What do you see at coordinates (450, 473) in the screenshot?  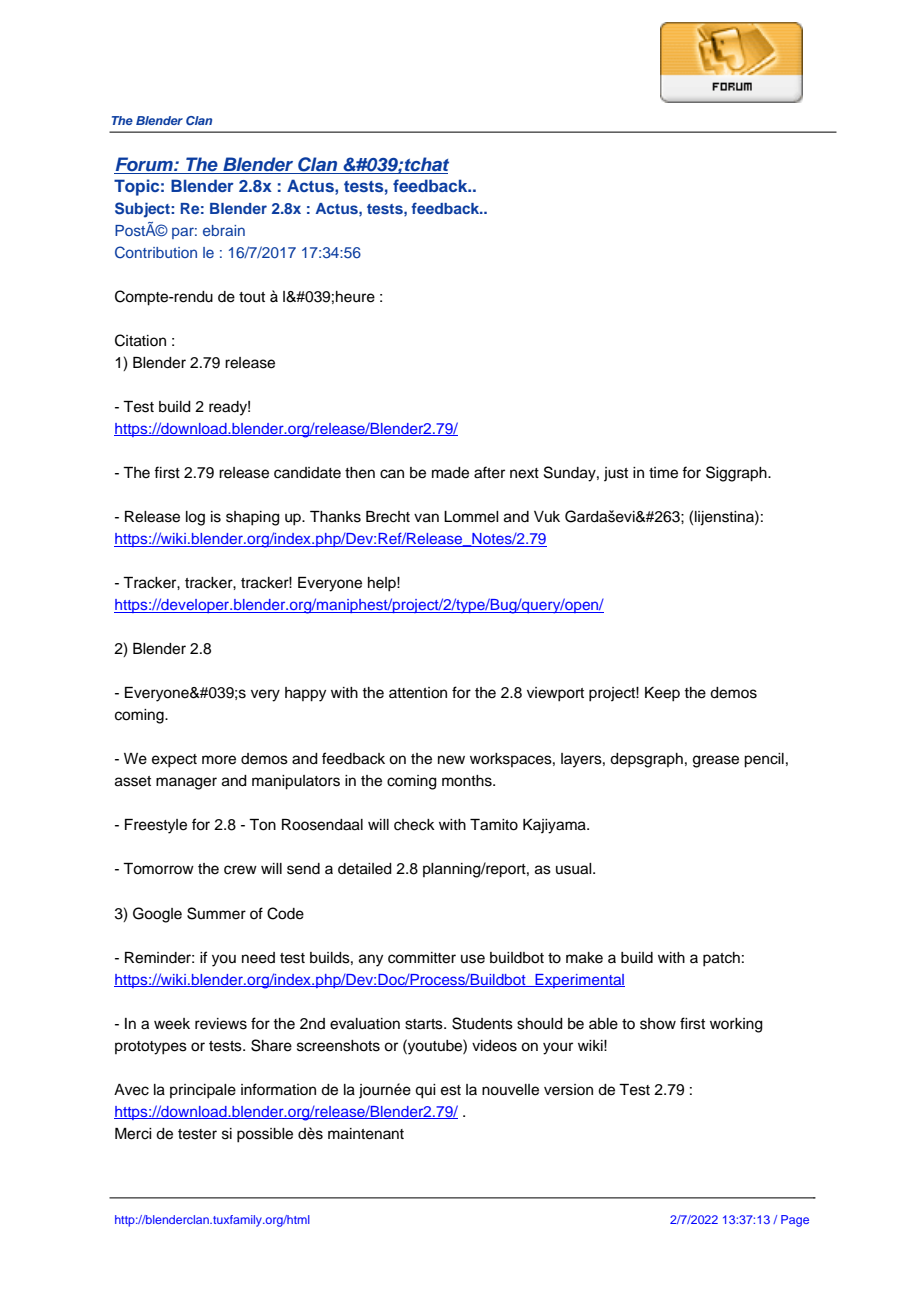 I see `made` at bounding box center [450, 473].
